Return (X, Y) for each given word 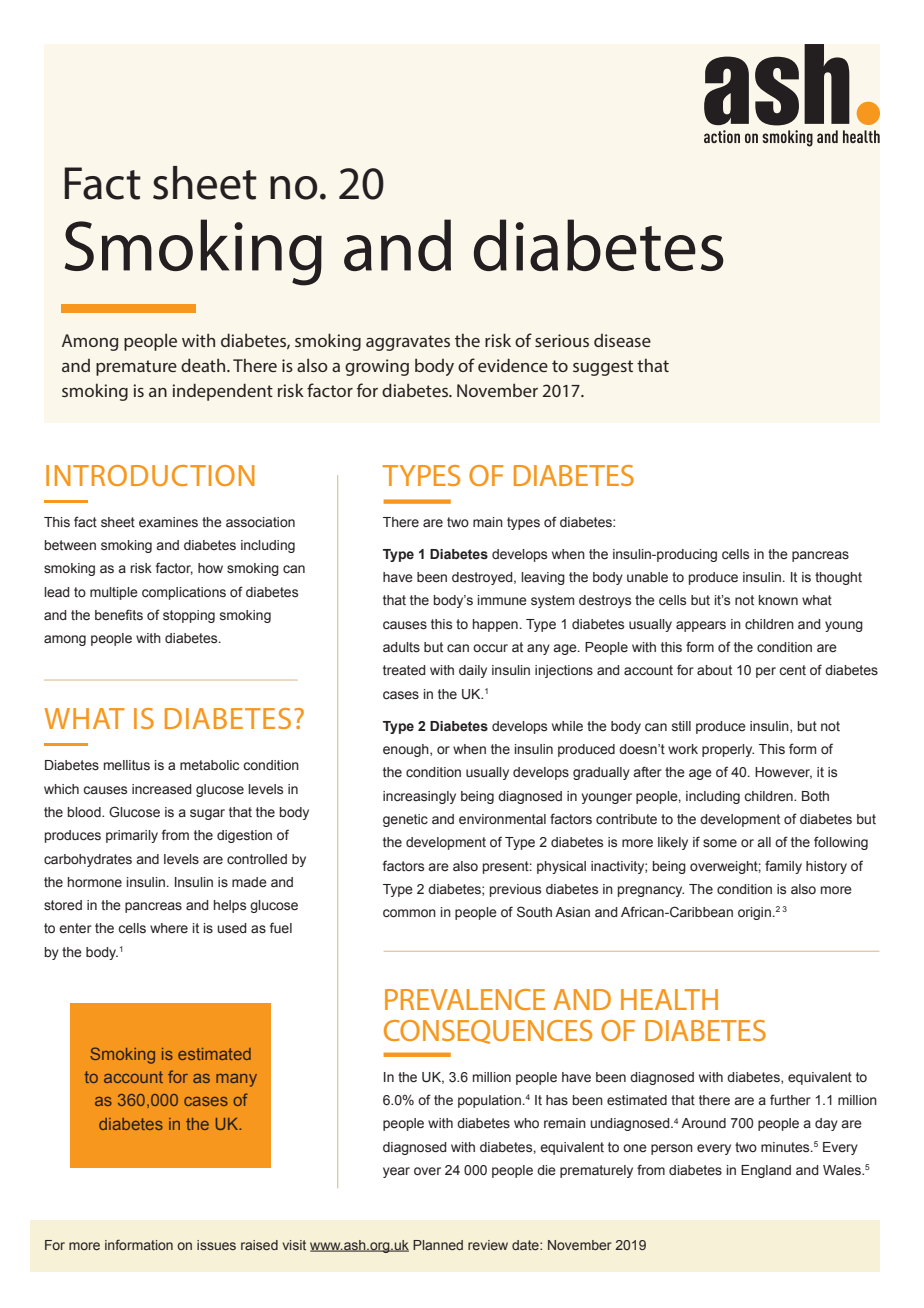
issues (216, 1245)
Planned (438, 1245)
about (714, 670)
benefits (119, 615)
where (169, 928)
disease (622, 340)
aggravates (408, 343)
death (204, 365)
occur (490, 648)
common (409, 913)
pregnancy (651, 891)
